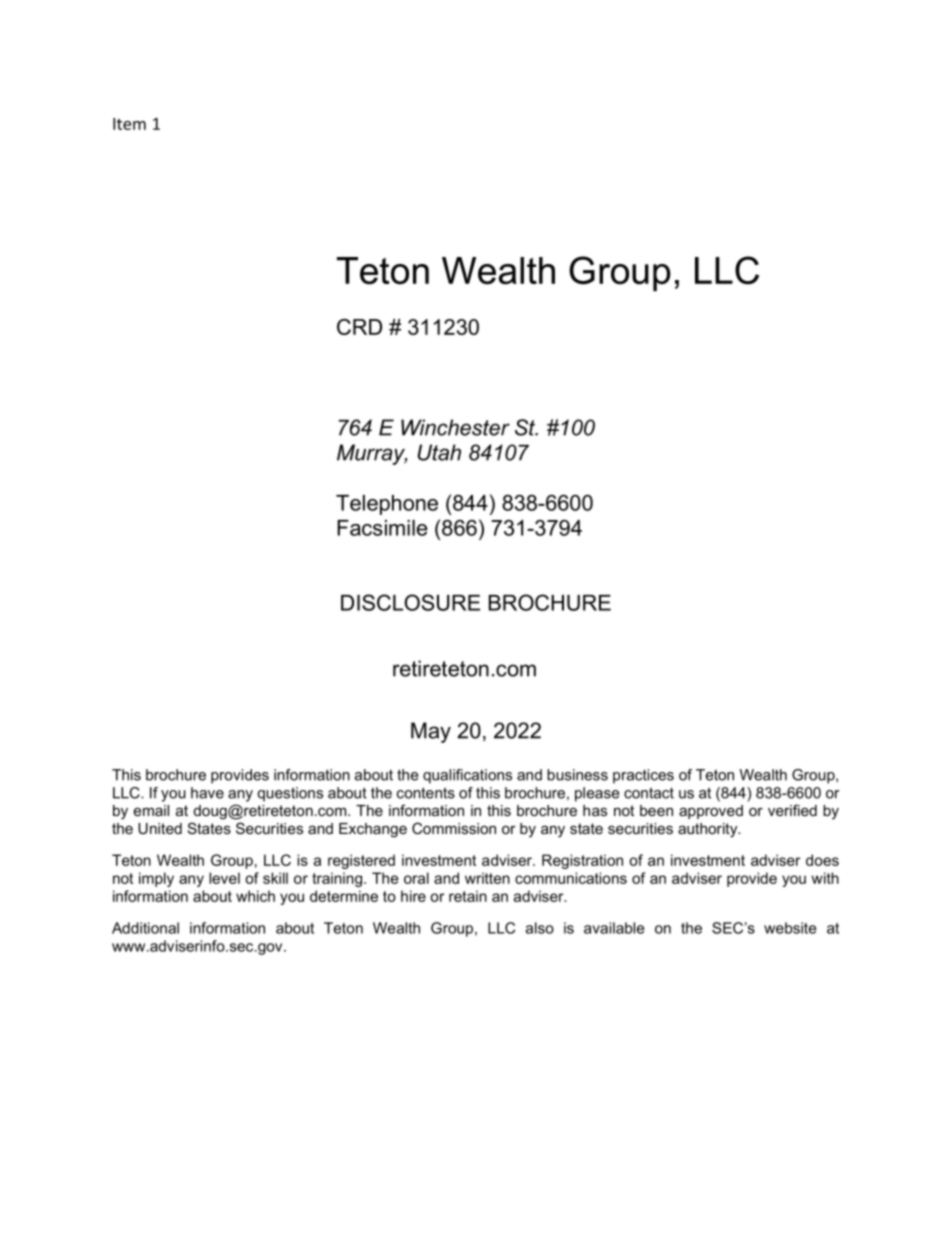  What do you see at coordinates (382, 528) in the screenshot?
I see `Facsimile` at bounding box center [382, 528].
